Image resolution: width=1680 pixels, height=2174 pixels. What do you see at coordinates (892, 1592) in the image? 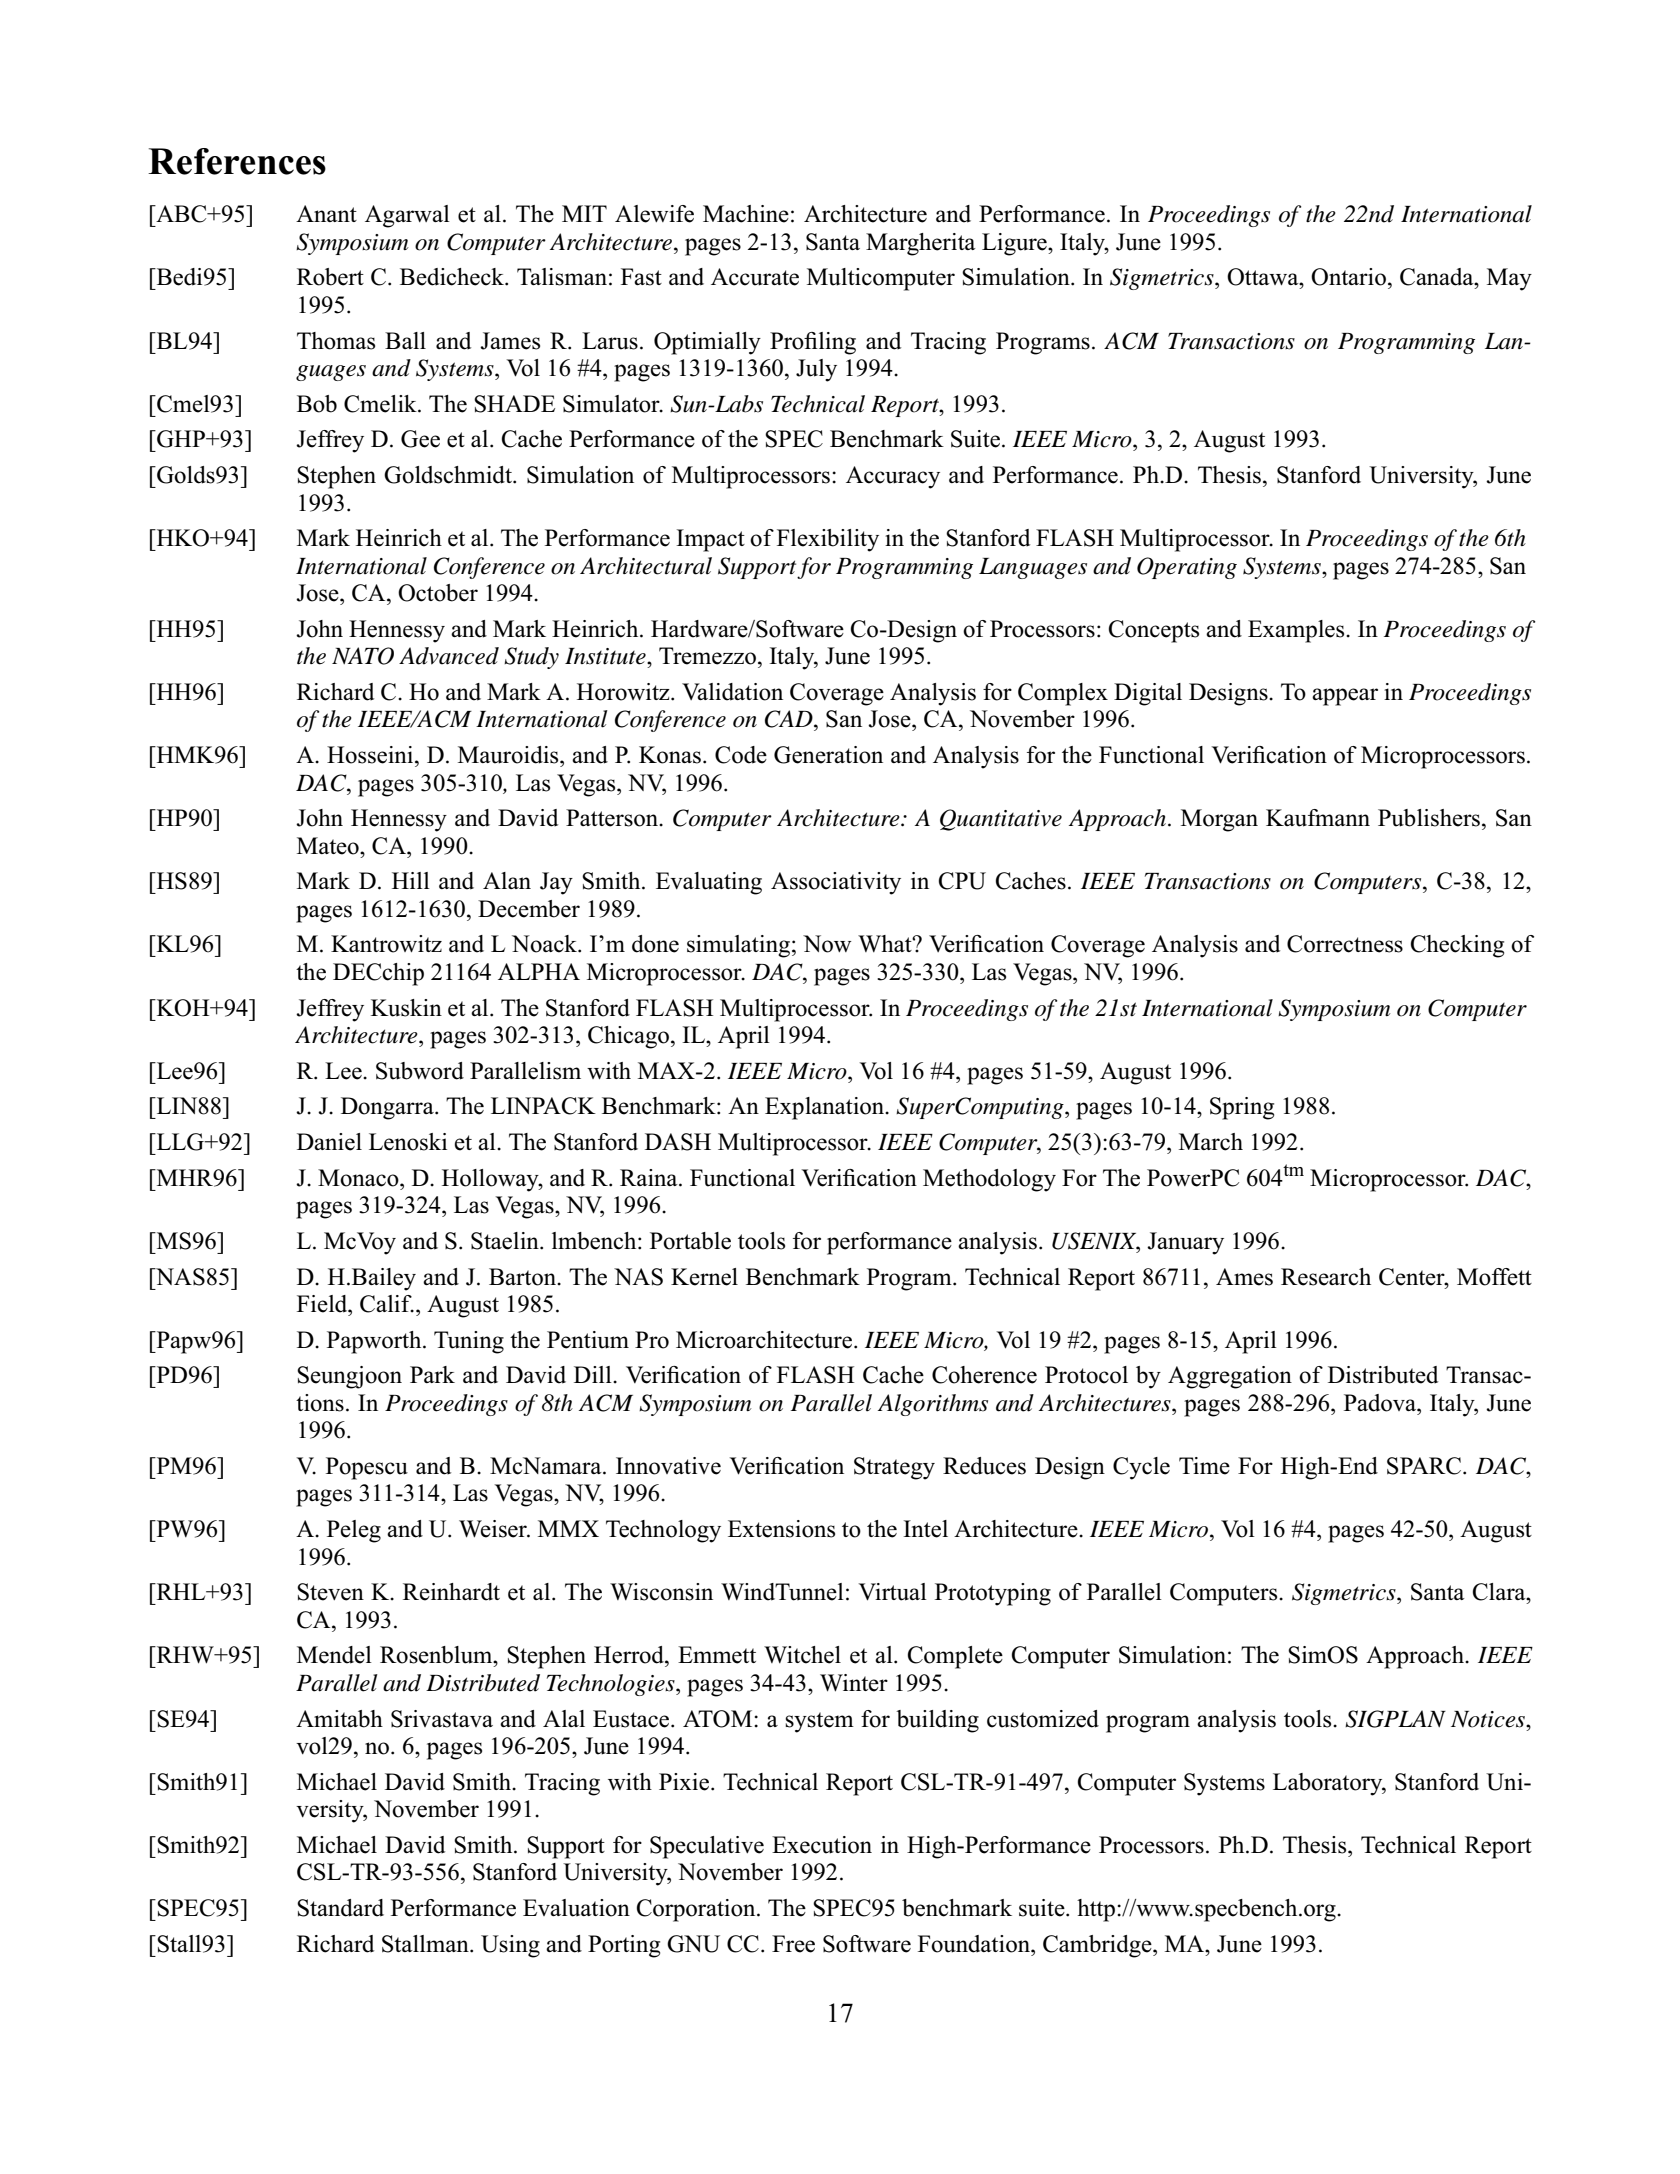
I see `Virtual` at bounding box center [892, 1592].
